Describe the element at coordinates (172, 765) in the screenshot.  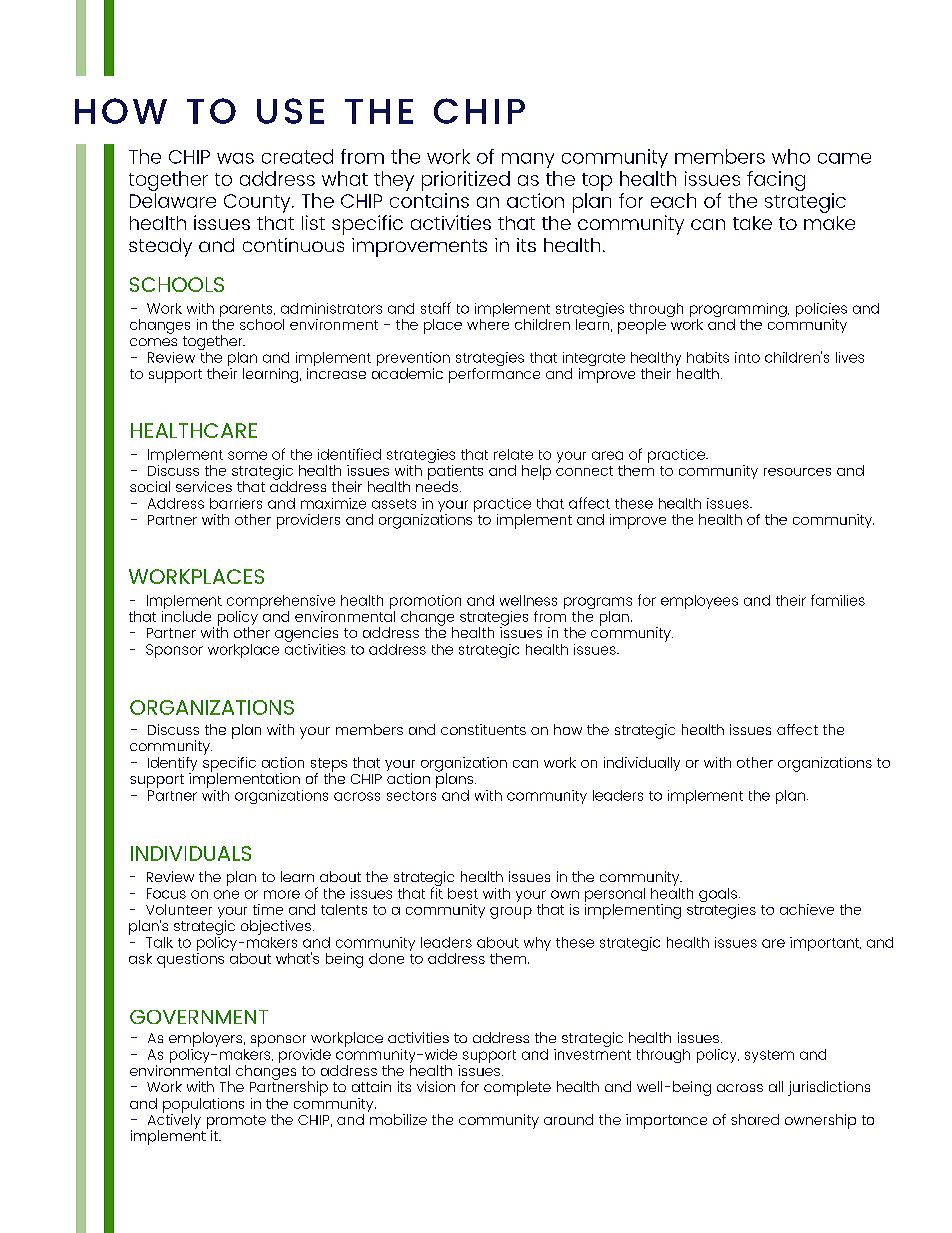
I see `Identify` at that location.
